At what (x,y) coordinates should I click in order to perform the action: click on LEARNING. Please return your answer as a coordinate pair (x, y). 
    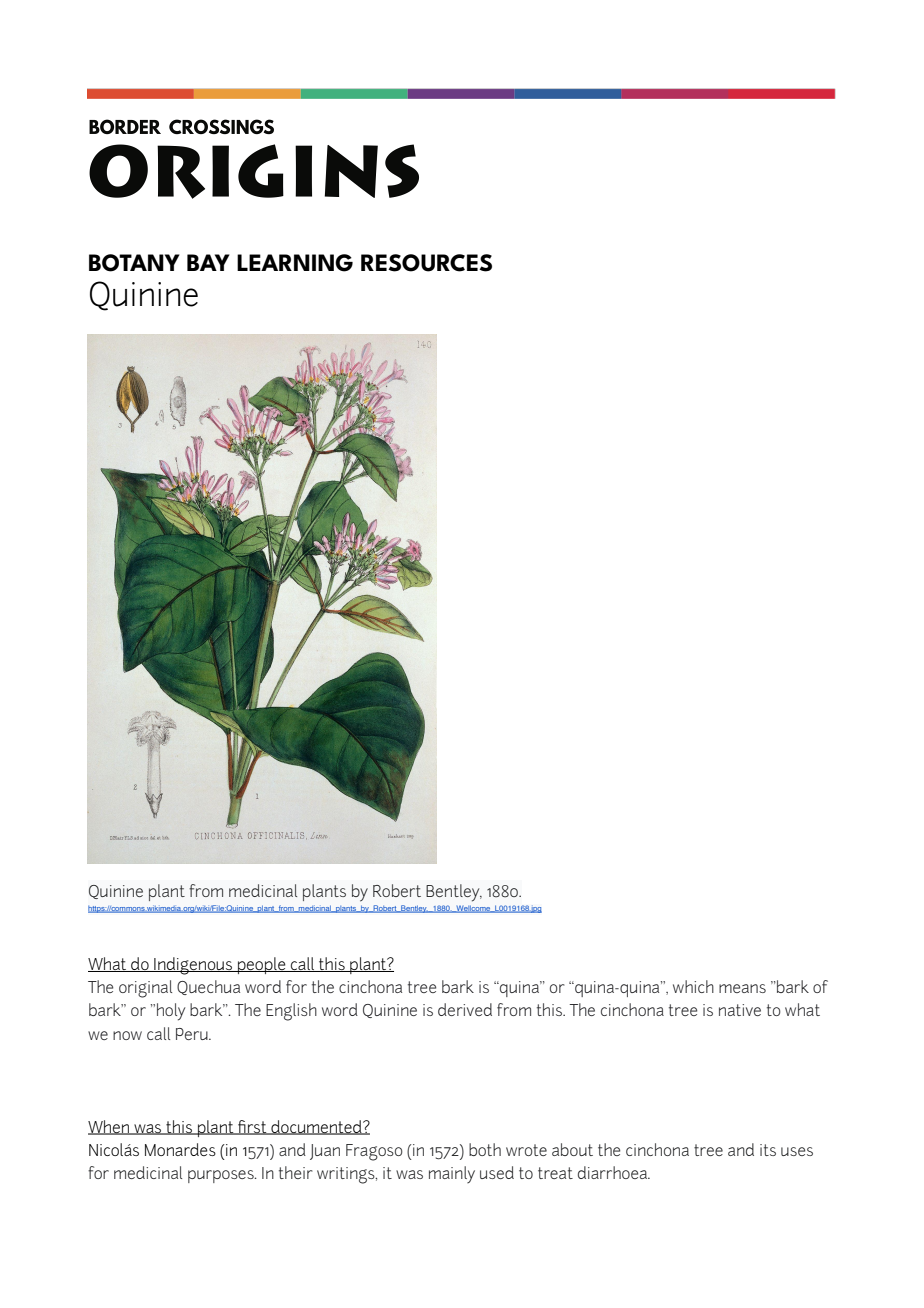
    Looking at the image, I should click on (295, 263).
